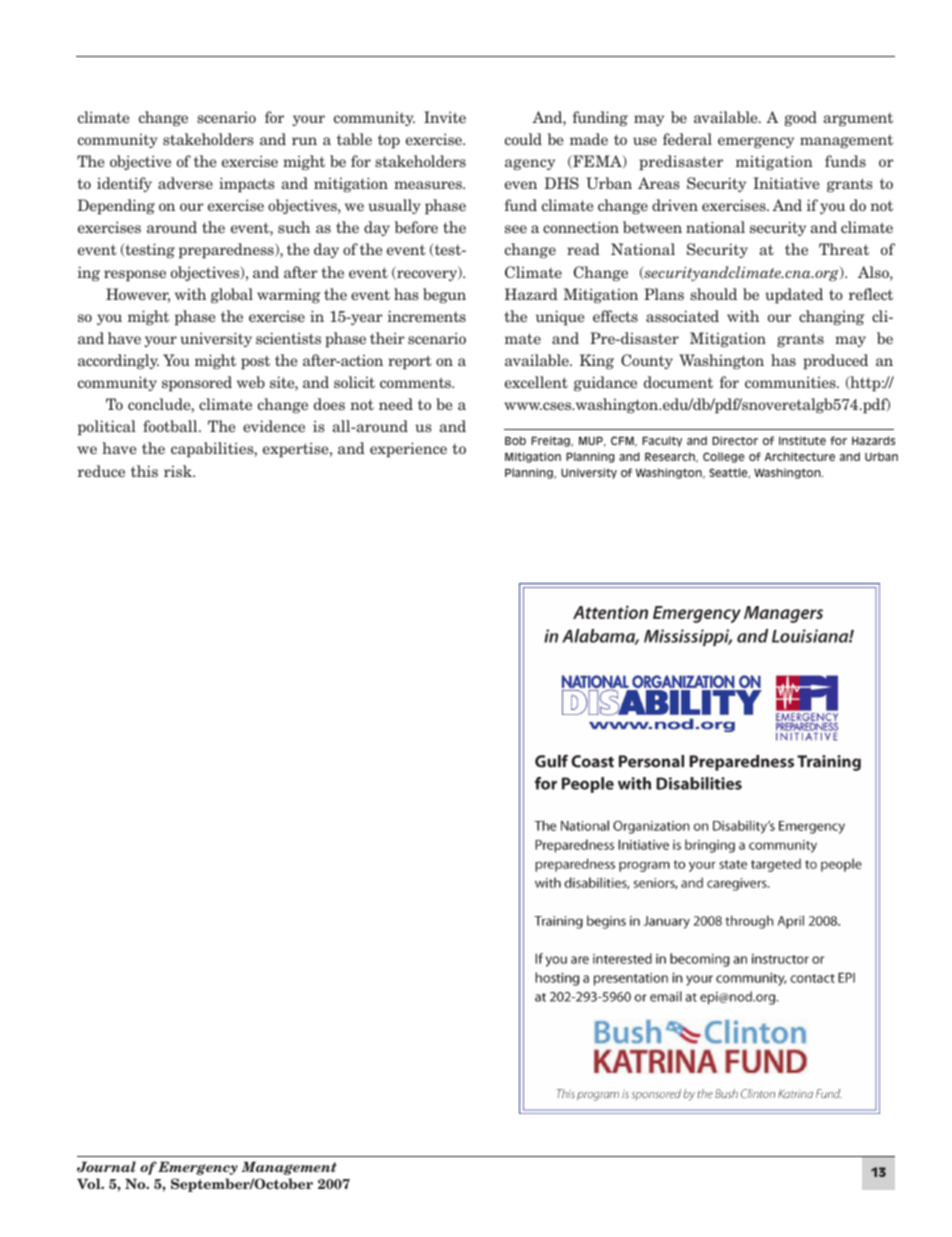 Image resolution: width=952 pixels, height=1237 pixels. What do you see at coordinates (523, 139) in the screenshot?
I see `could` at bounding box center [523, 139].
